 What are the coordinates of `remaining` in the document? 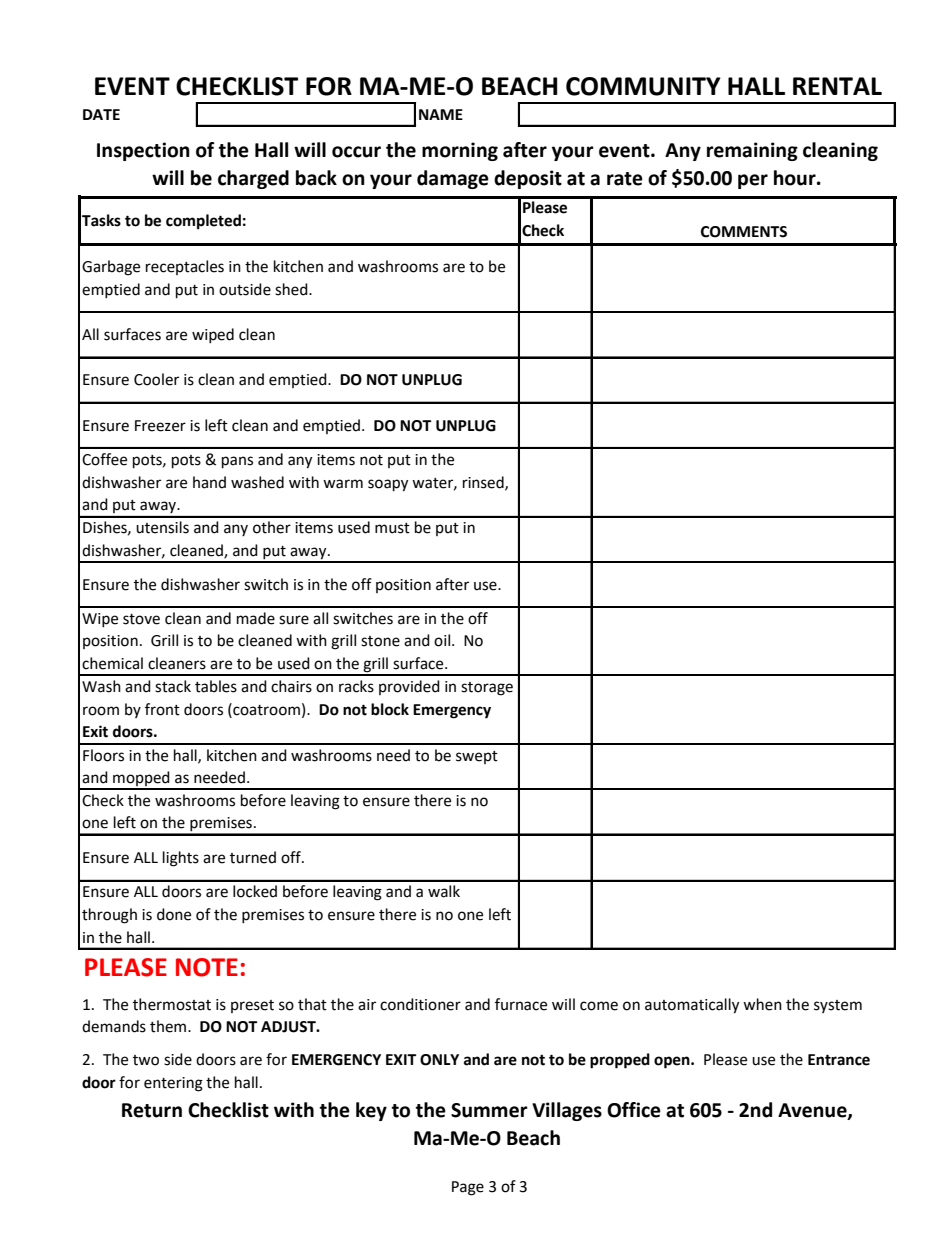 It's located at (752, 151).
